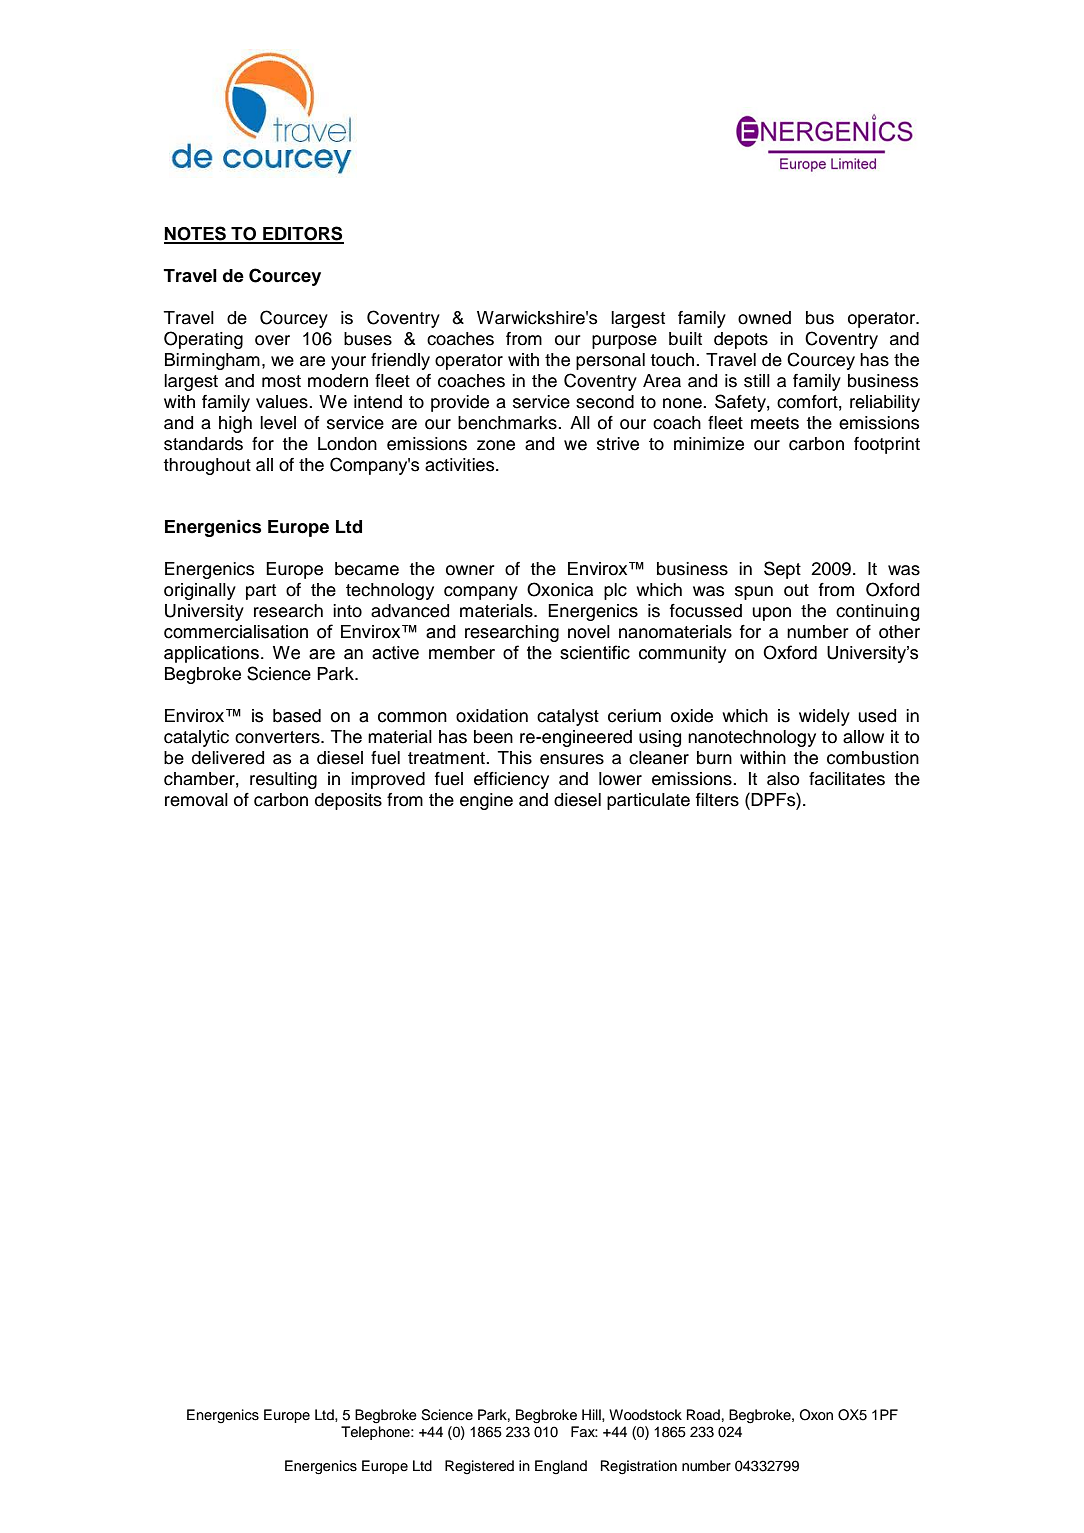 This screenshot has height=1533, width=1084. I want to click on Registered, so click(479, 1467).
